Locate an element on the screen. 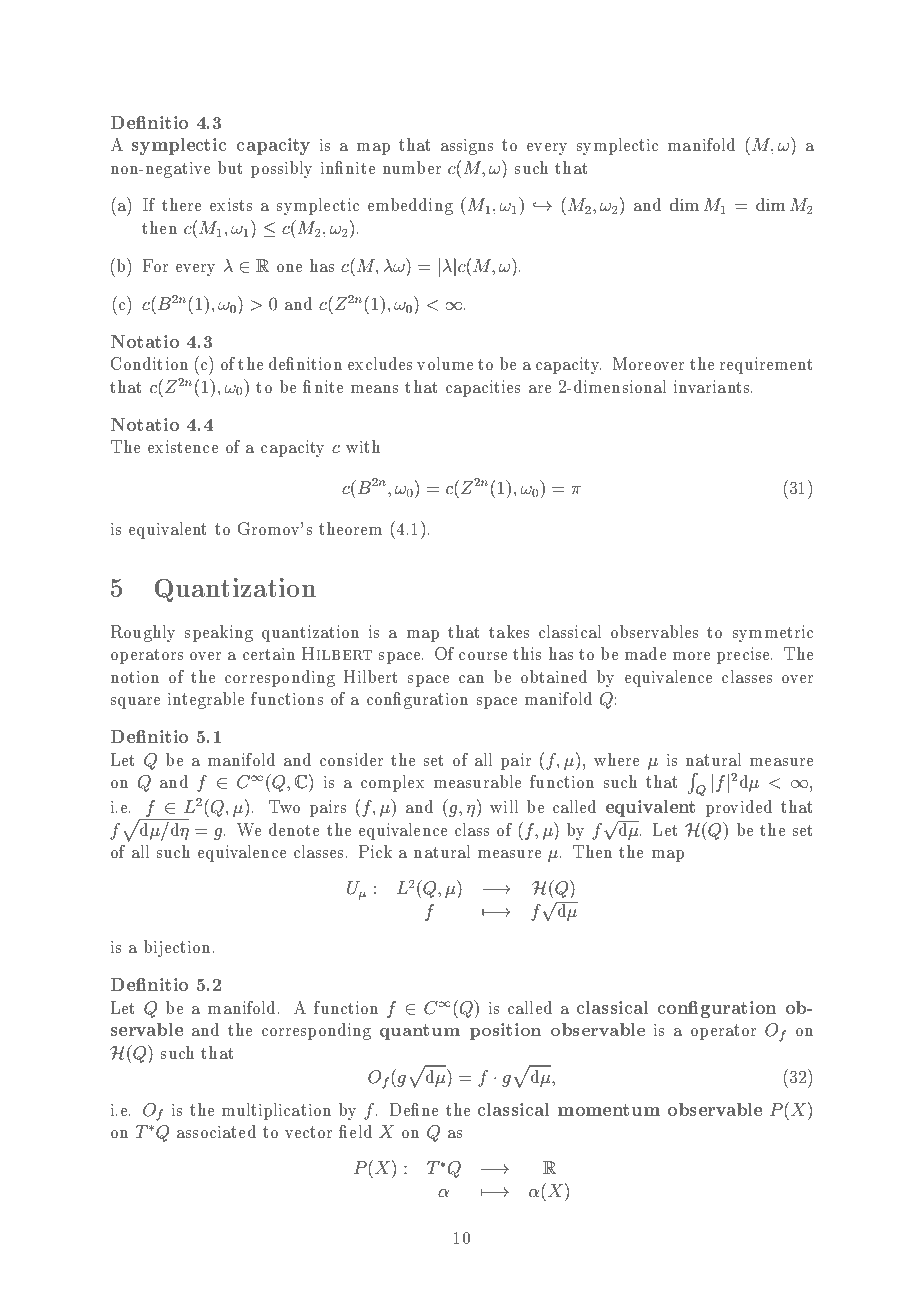  with is located at coordinates (363, 446).
